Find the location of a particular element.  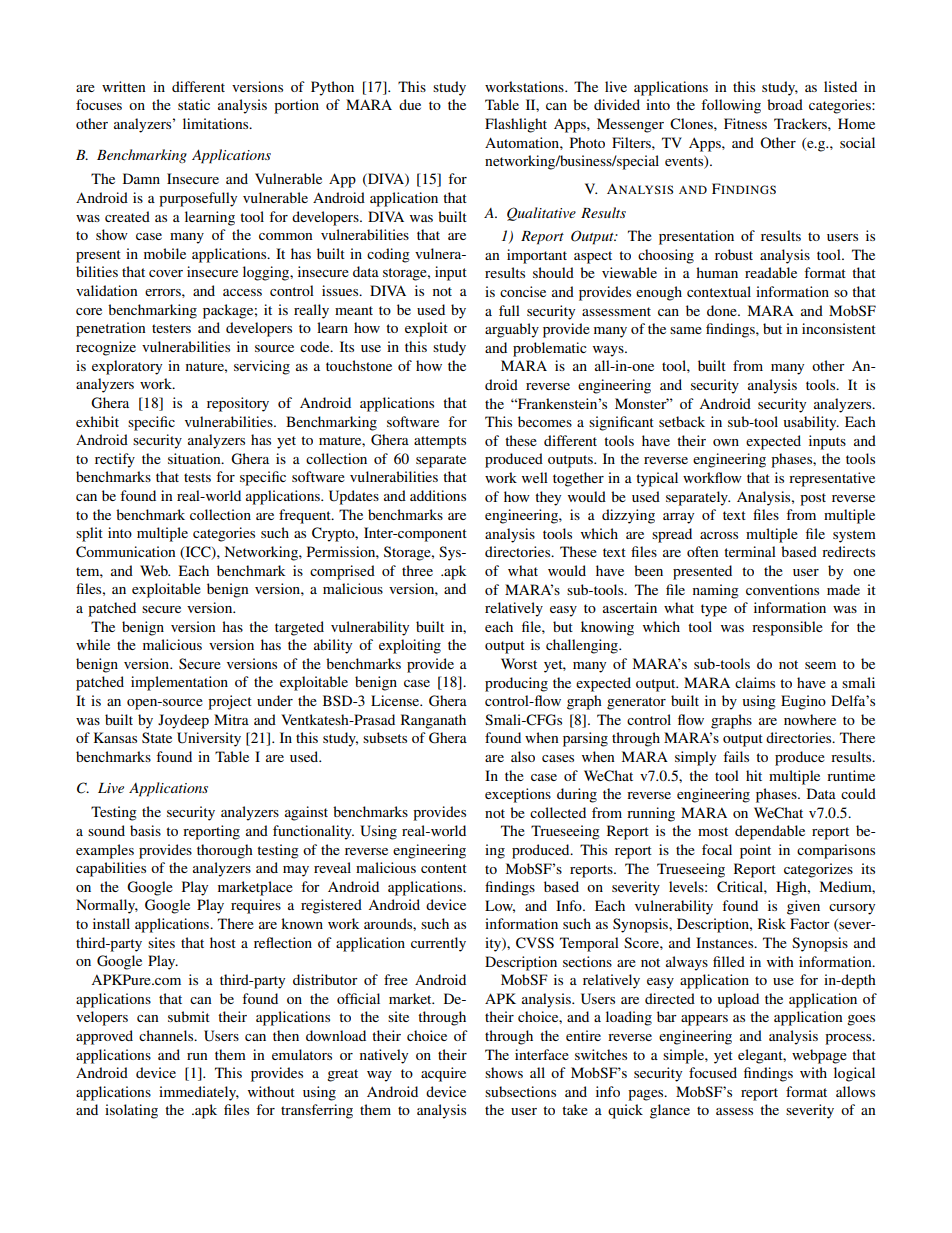

Fitness is located at coordinates (745, 123).
